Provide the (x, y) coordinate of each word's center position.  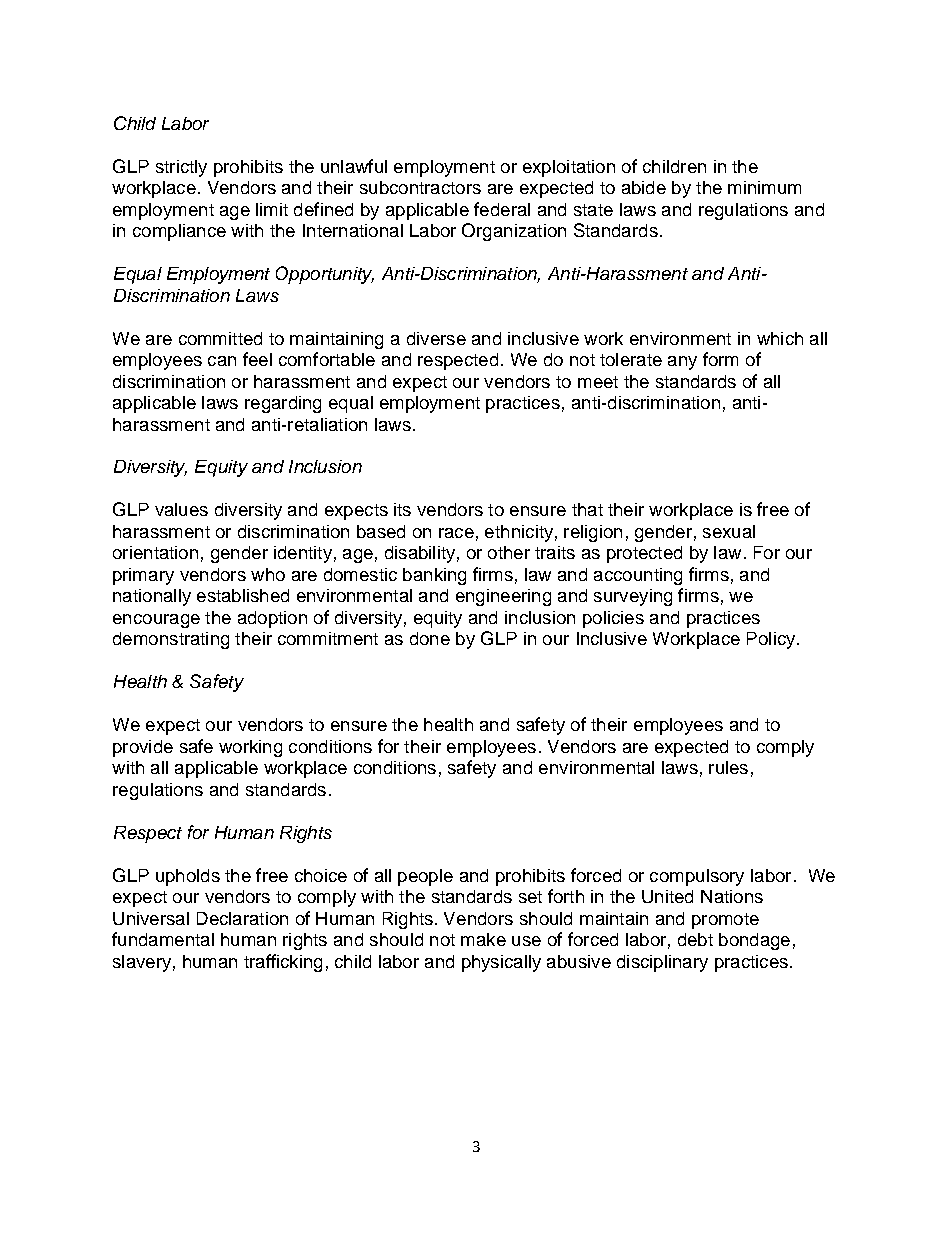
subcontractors (420, 187)
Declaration (242, 918)
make (483, 939)
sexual (729, 531)
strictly (181, 168)
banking (434, 576)
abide (644, 187)
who (268, 574)
